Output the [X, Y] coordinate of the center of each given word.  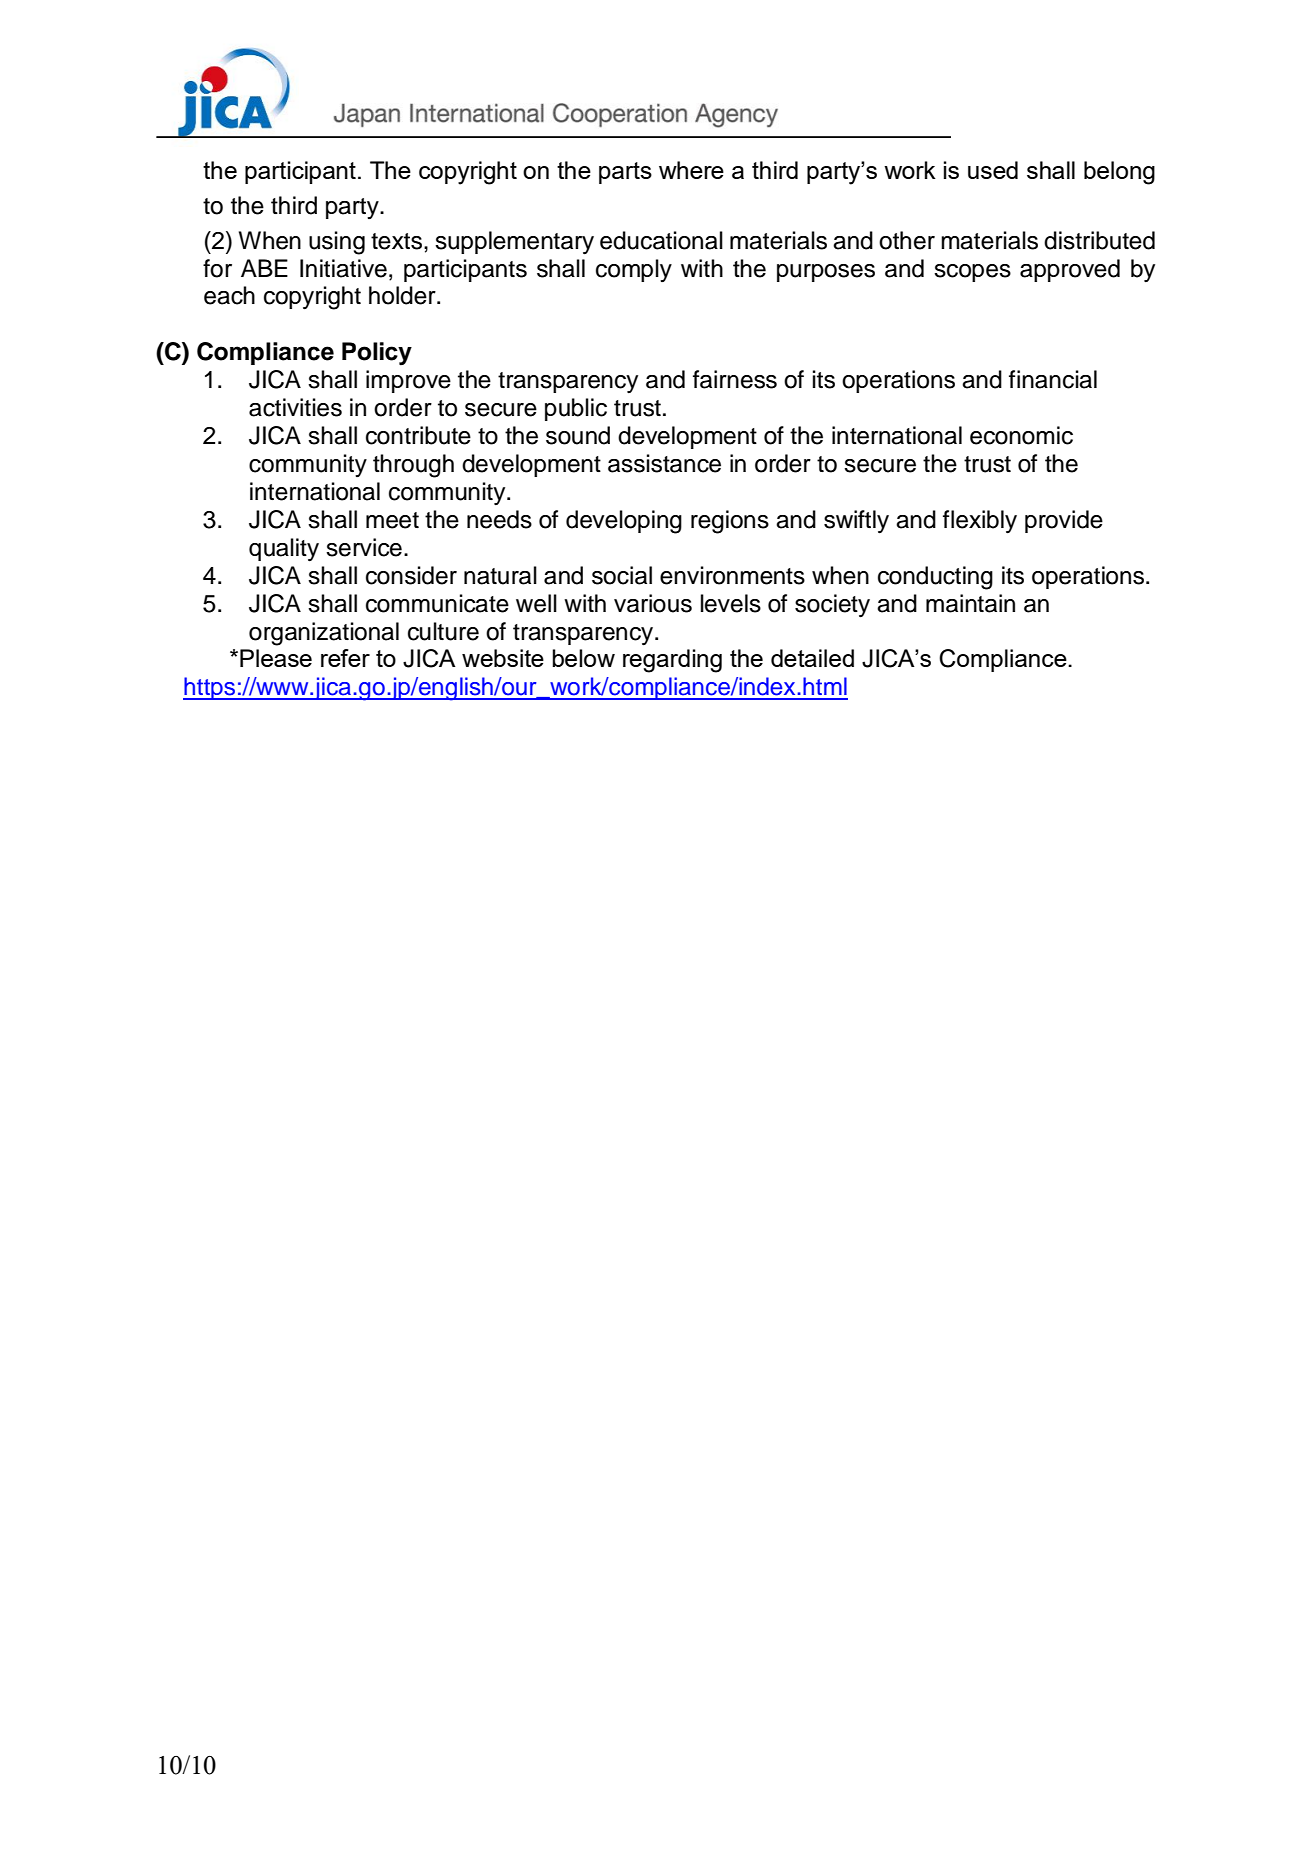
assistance [664, 463]
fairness [735, 379]
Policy [377, 354]
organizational [324, 634]
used [993, 170]
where [691, 170]
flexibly [980, 522]
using [337, 243]
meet [392, 520]
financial [1053, 379]
